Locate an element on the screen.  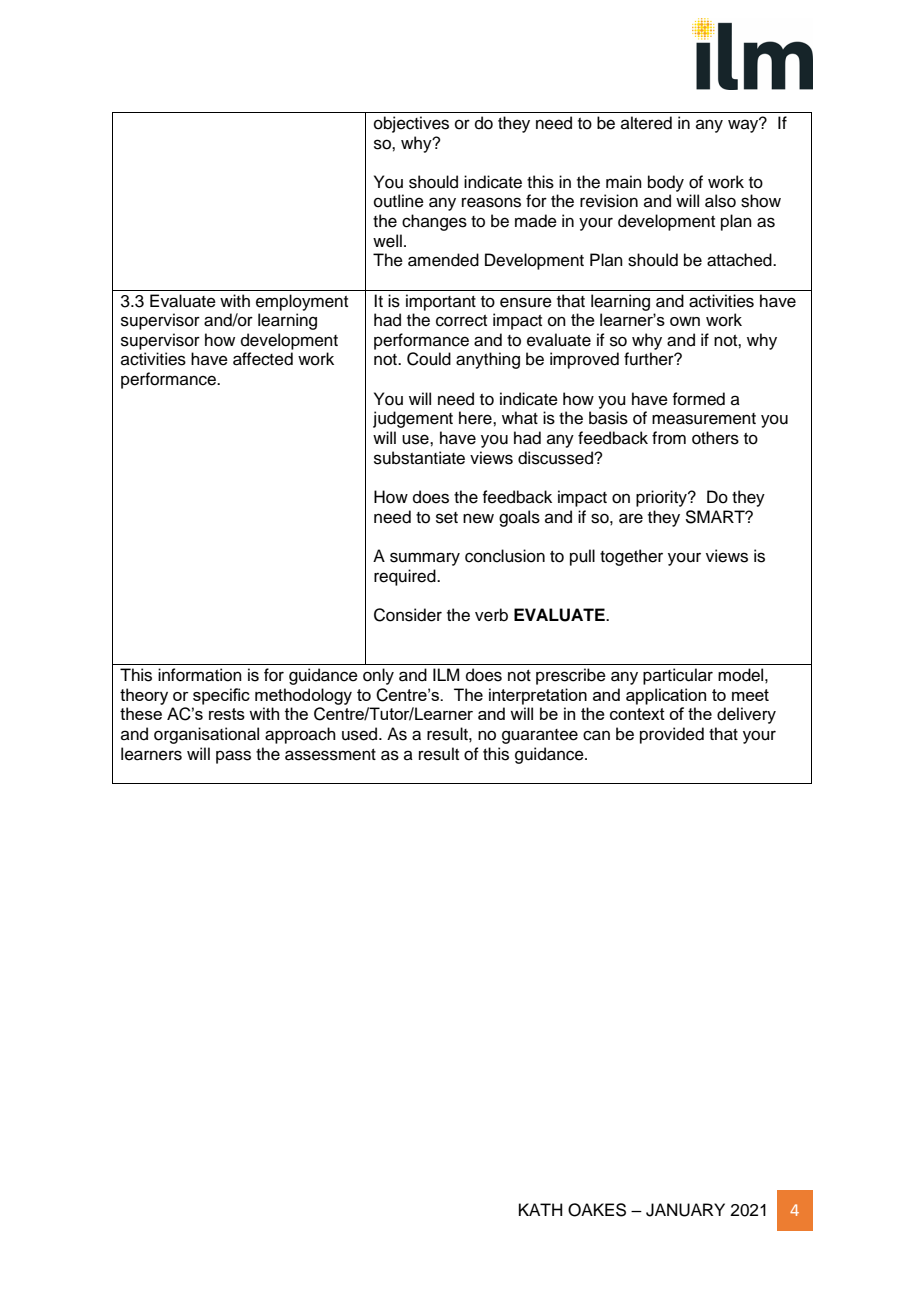
KATH is located at coordinates (541, 1209).
